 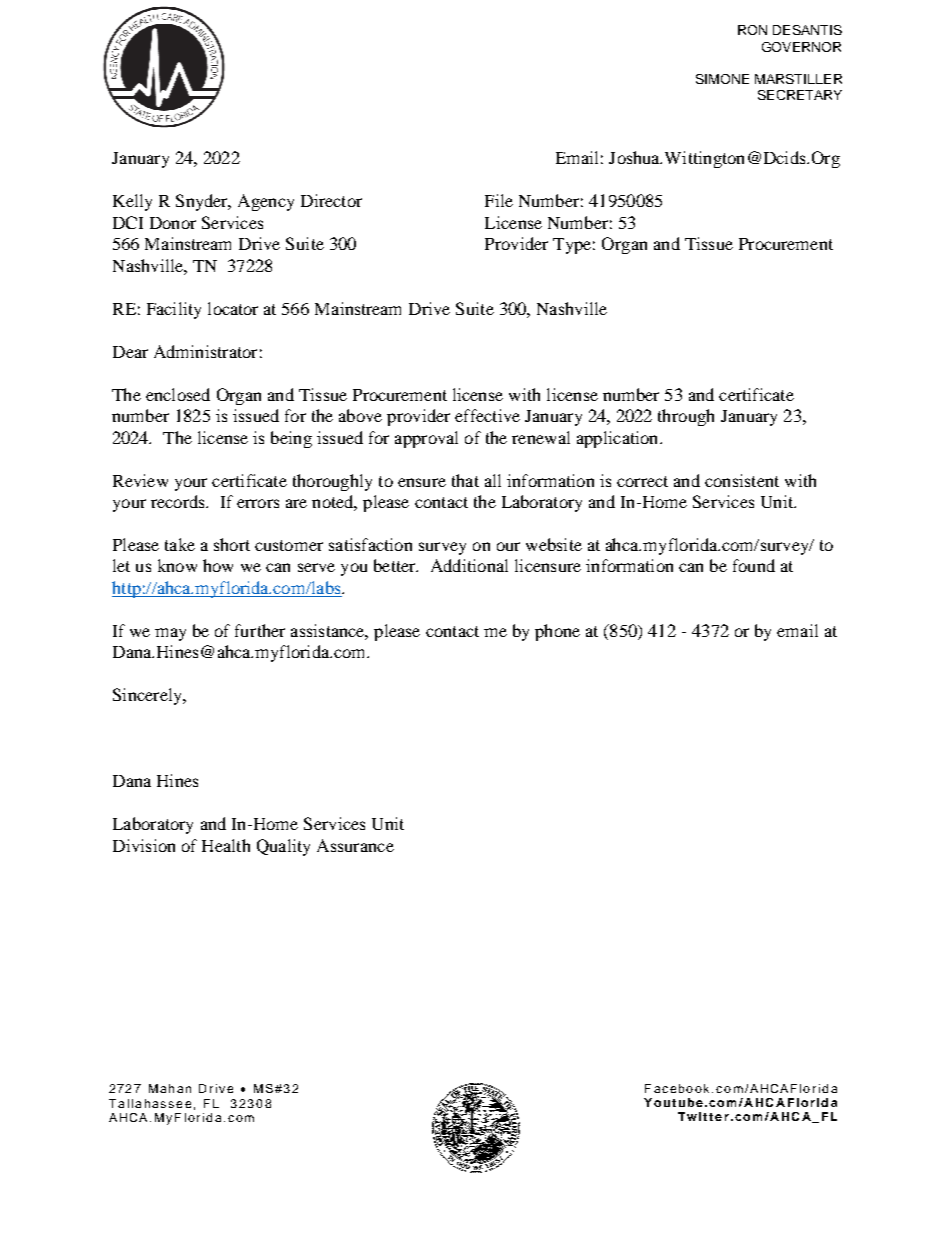 I want to click on Additional, so click(x=469, y=565).
